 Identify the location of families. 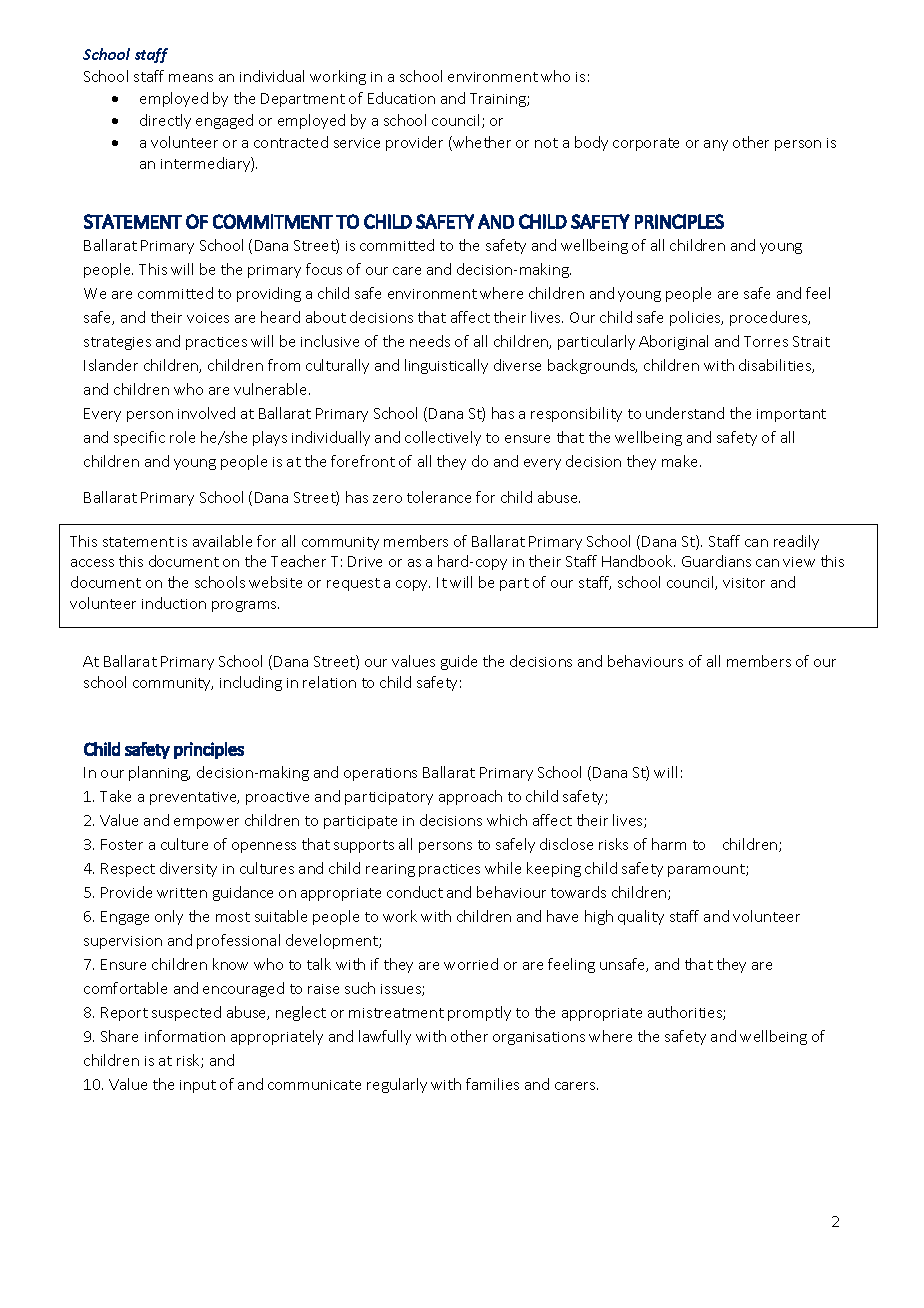
(492, 1084).
